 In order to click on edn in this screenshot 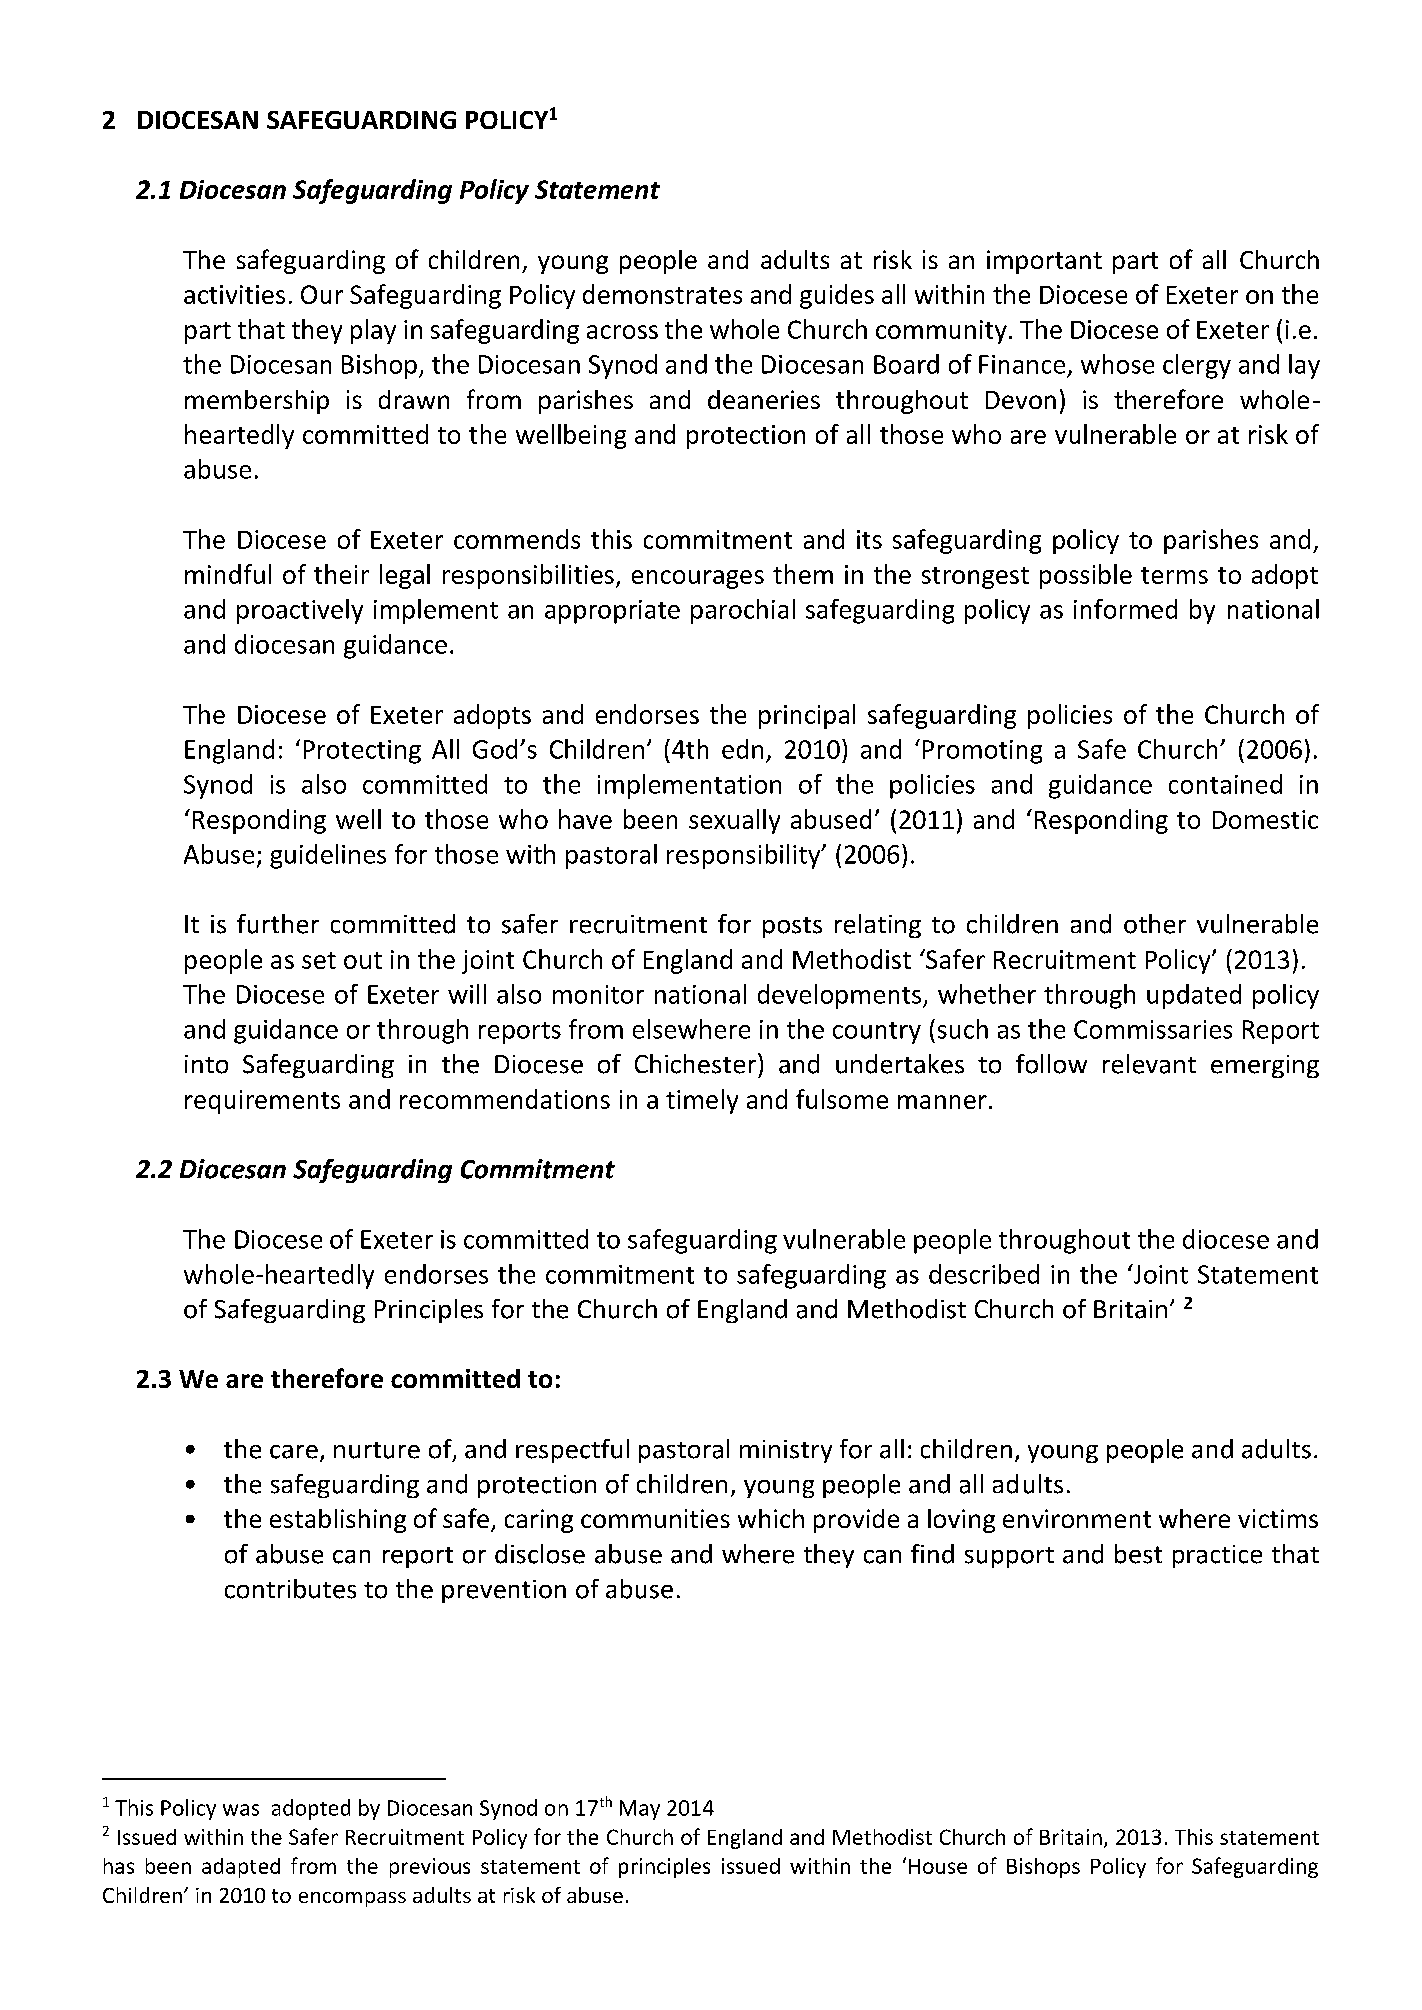, I will do `click(742, 749)`.
